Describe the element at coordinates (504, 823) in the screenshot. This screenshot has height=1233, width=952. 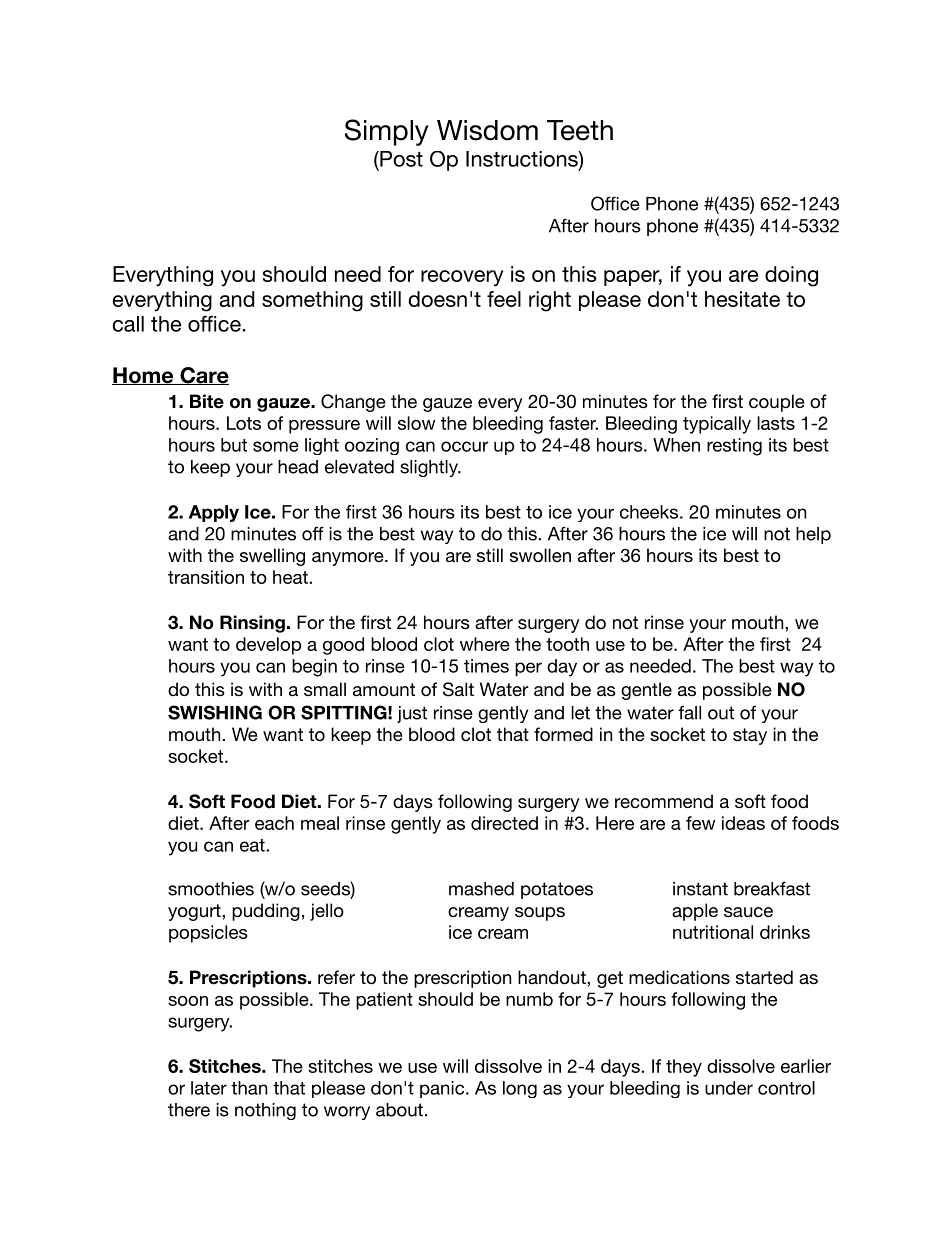
I see `directed` at that location.
